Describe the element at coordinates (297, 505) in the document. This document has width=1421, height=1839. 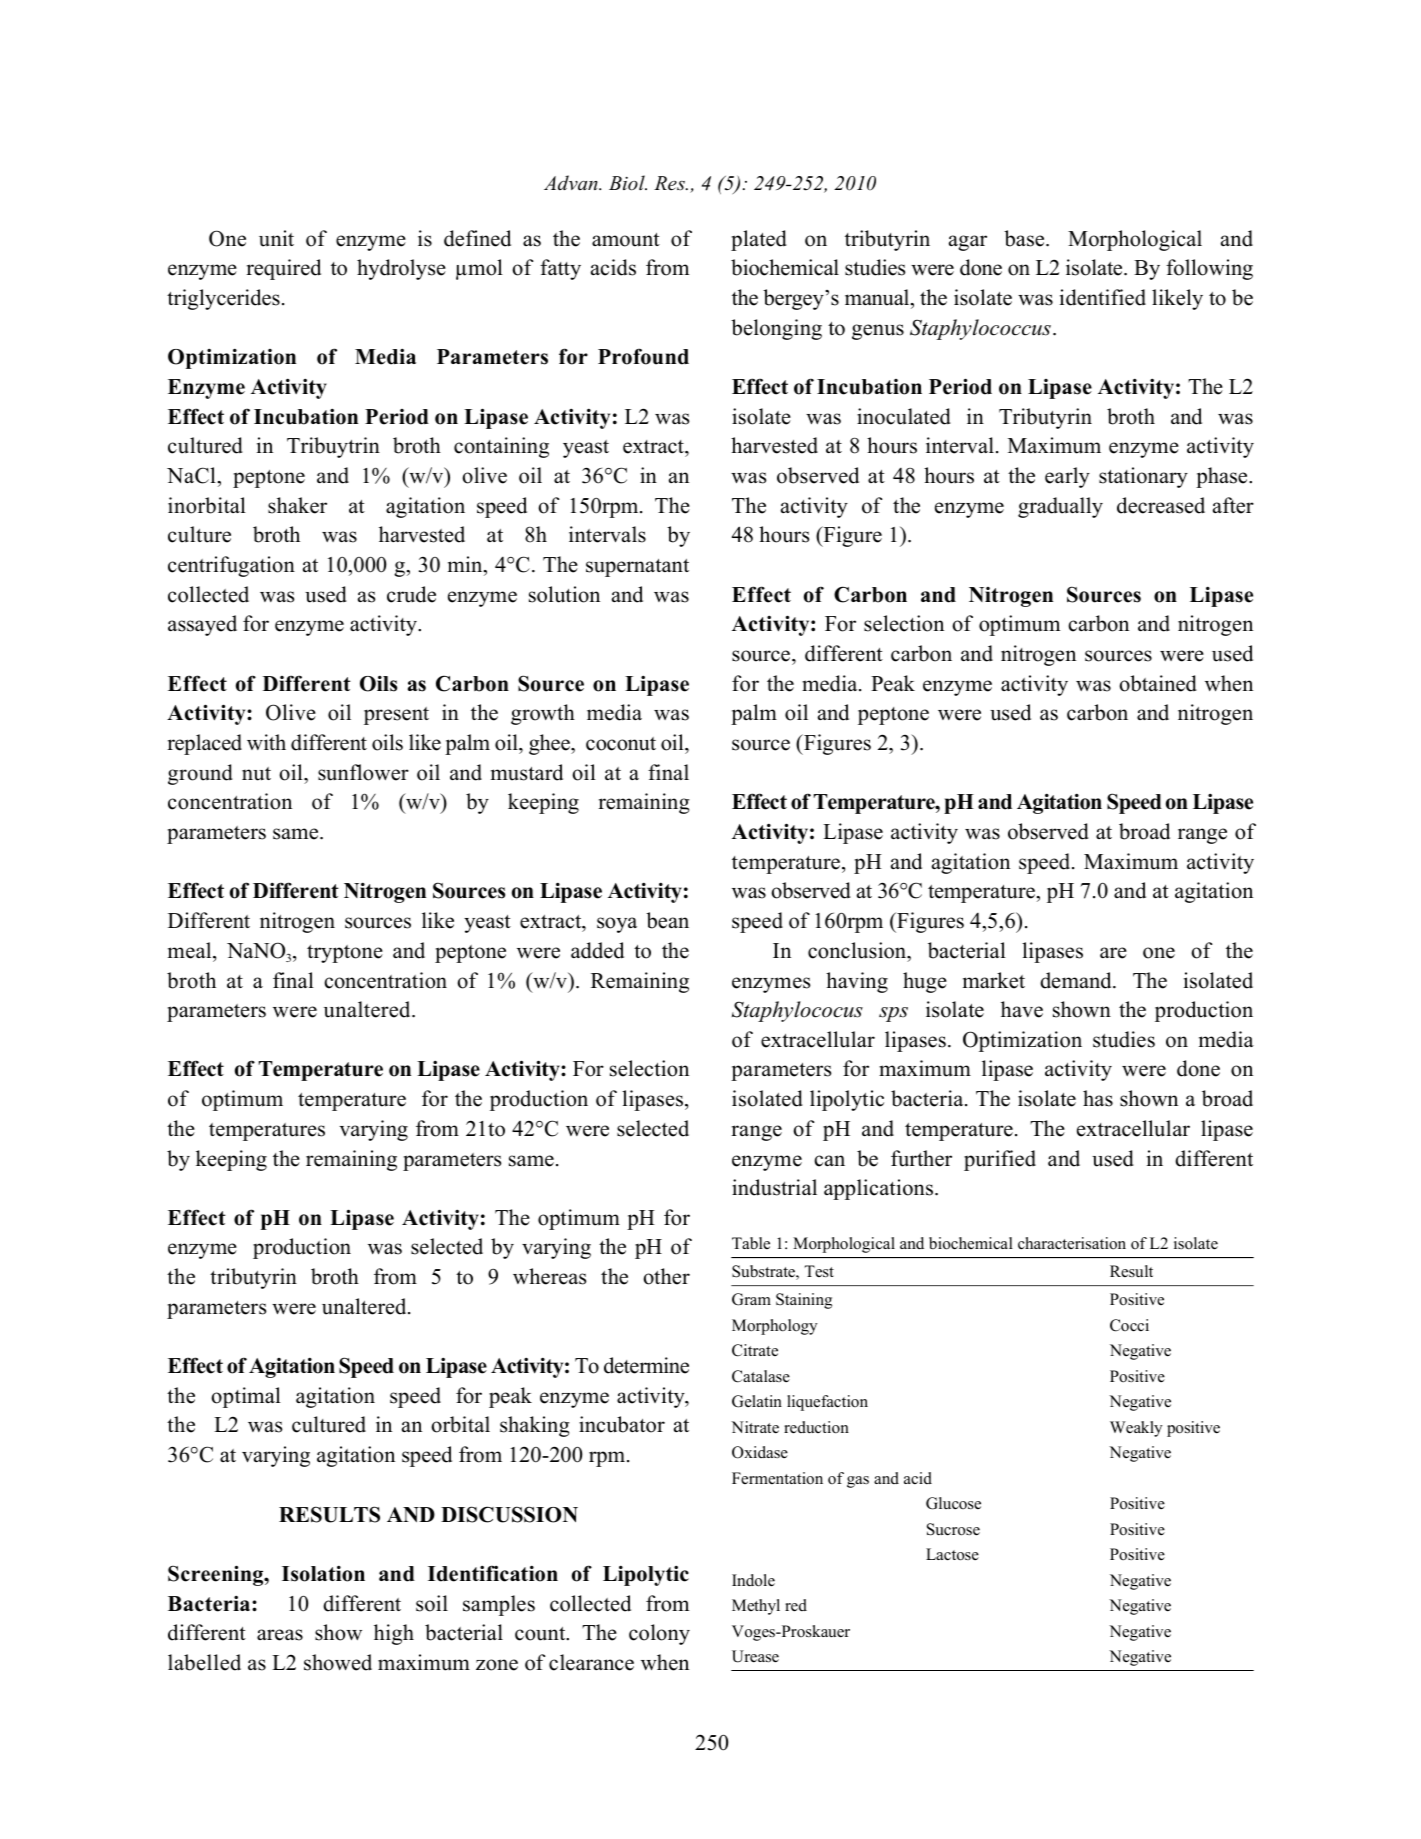
I see `shaker` at that location.
